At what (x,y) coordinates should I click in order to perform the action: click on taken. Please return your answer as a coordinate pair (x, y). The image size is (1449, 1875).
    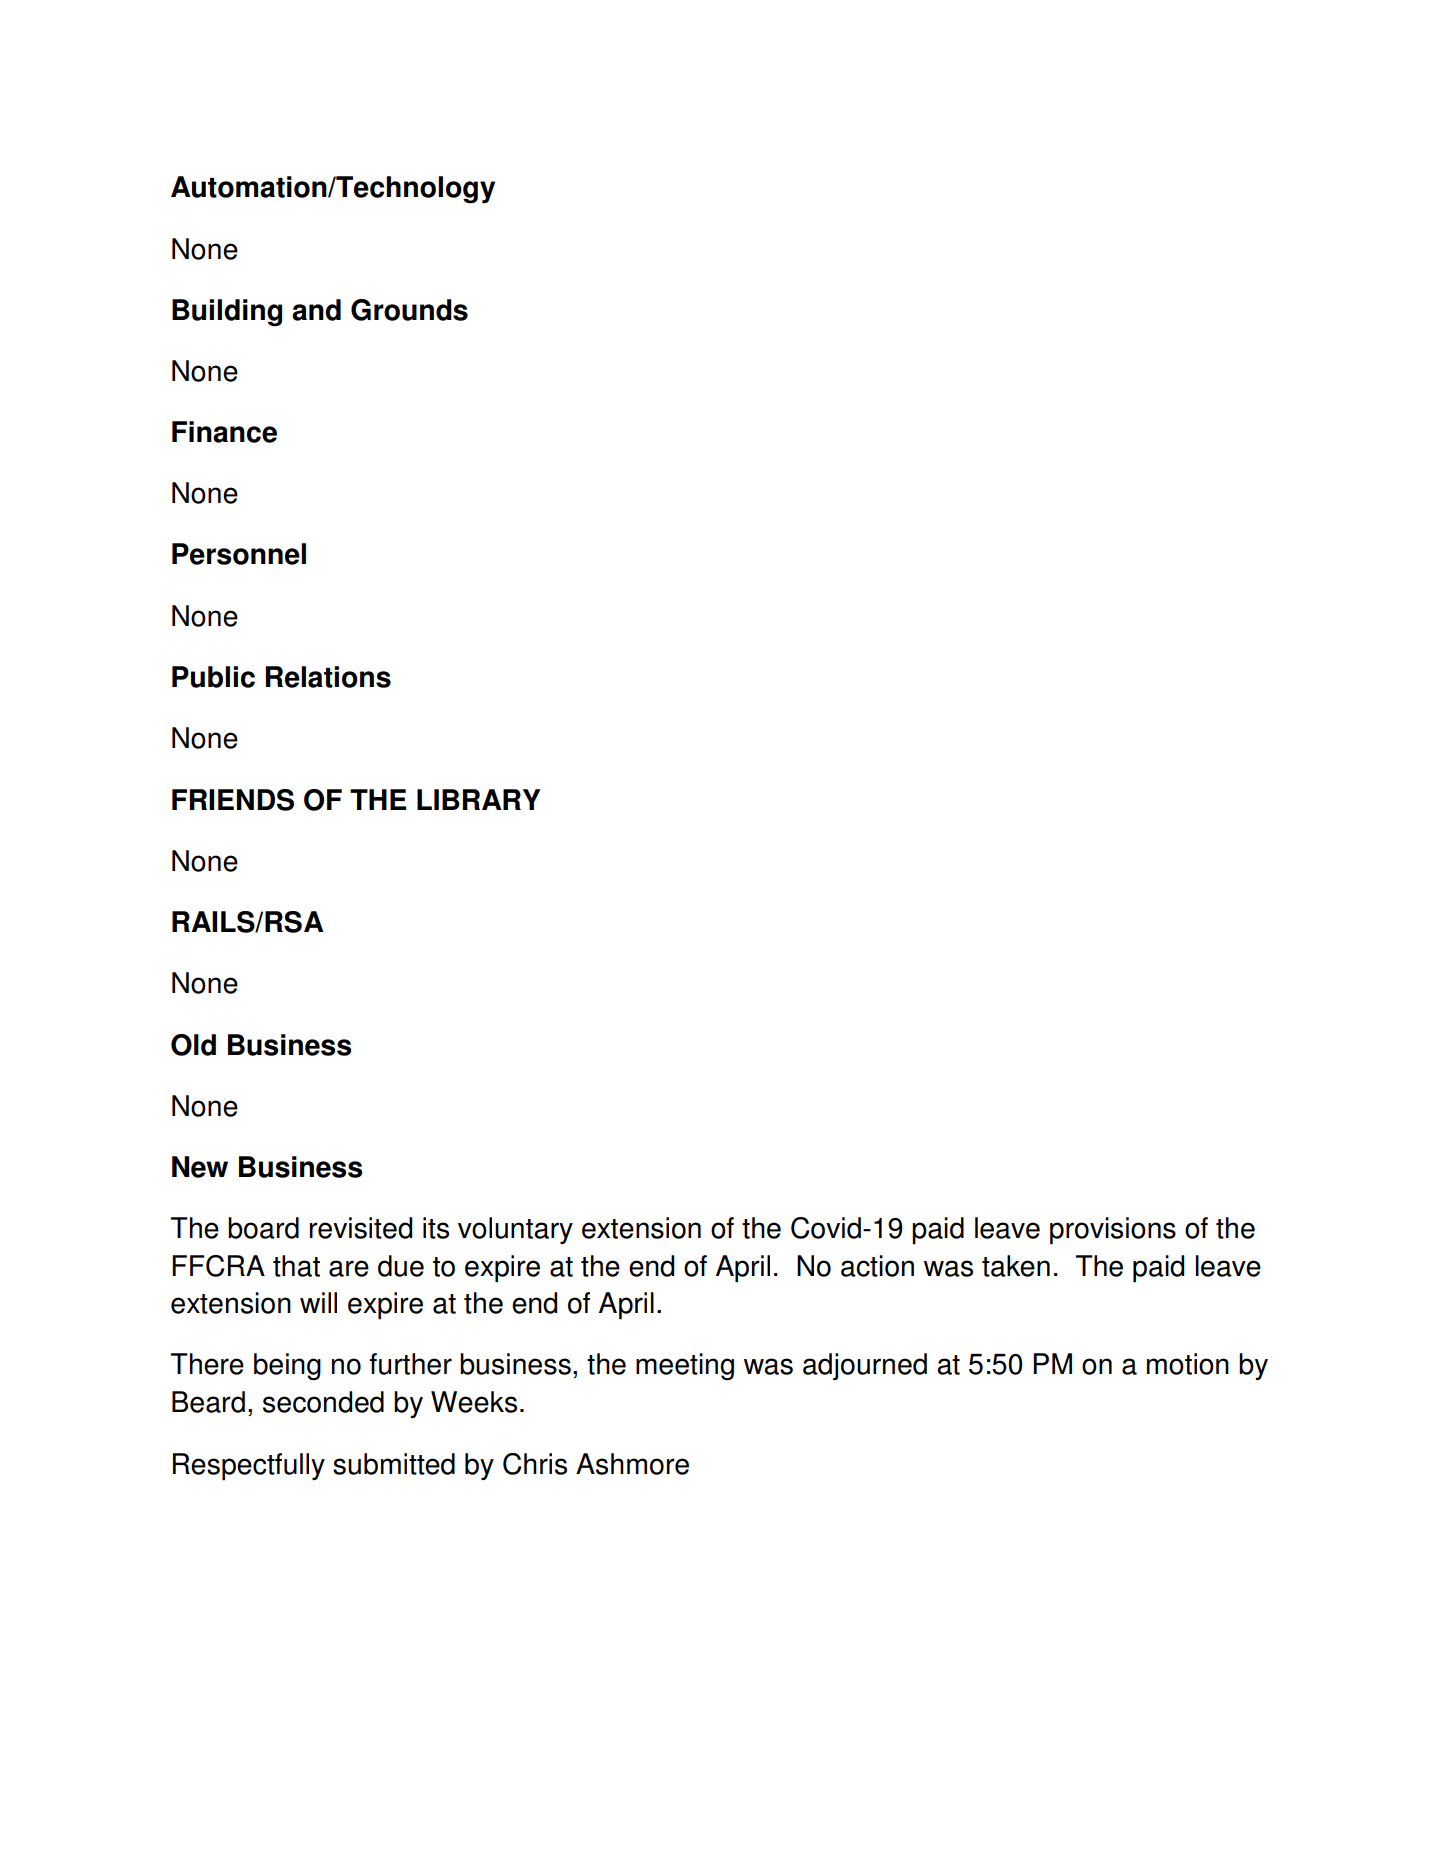
    Looking at the image, I should click on (1016, 1266).
